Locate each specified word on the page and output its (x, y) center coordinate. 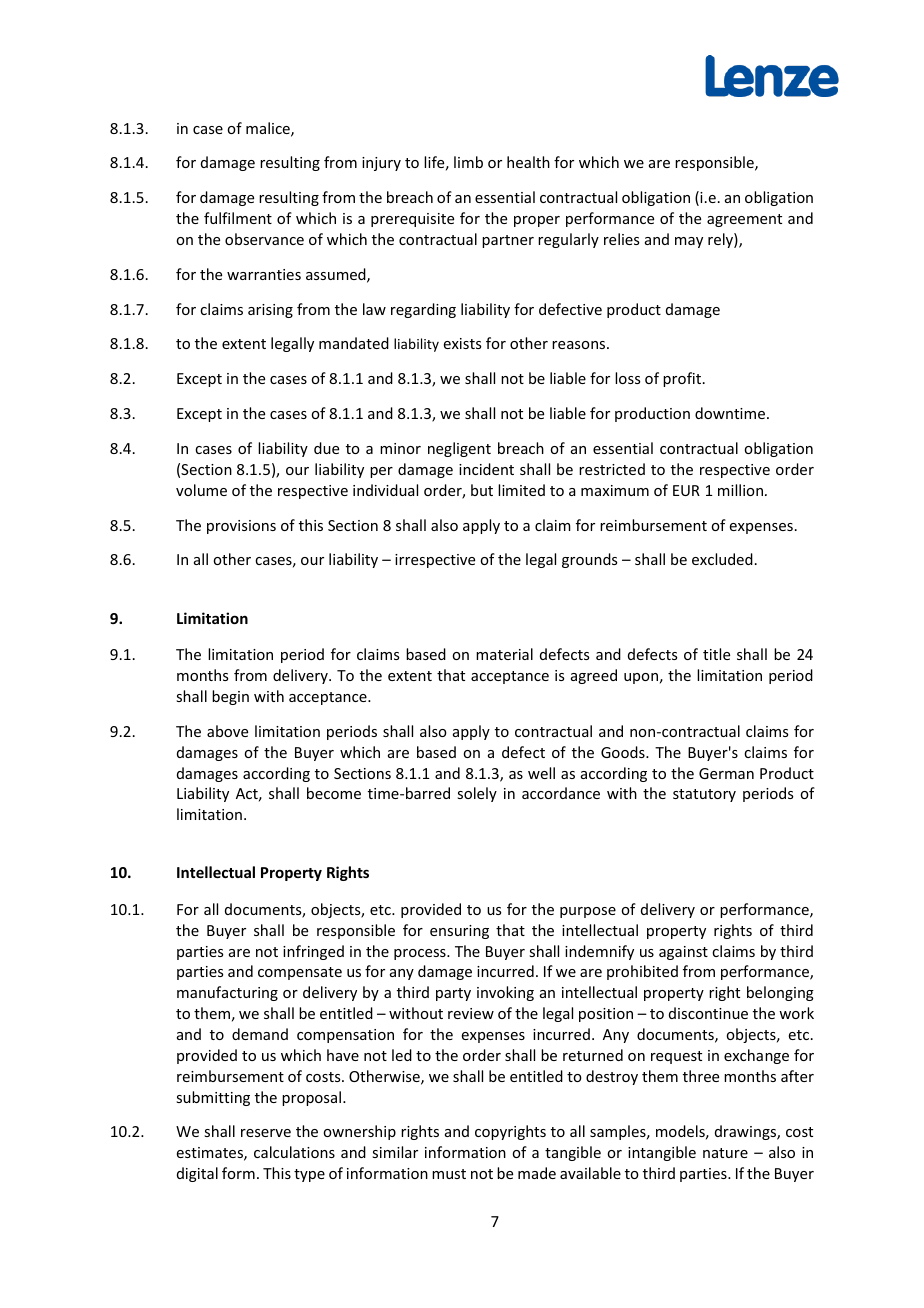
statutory (704, 795)
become (334, 793)
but (482, 490)
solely (477, 794)
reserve (266, 1133)
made (537, 1173)
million (742, 490)
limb (468, 162)
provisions (241, 527)
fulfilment (238, 218)
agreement (744, 220)
